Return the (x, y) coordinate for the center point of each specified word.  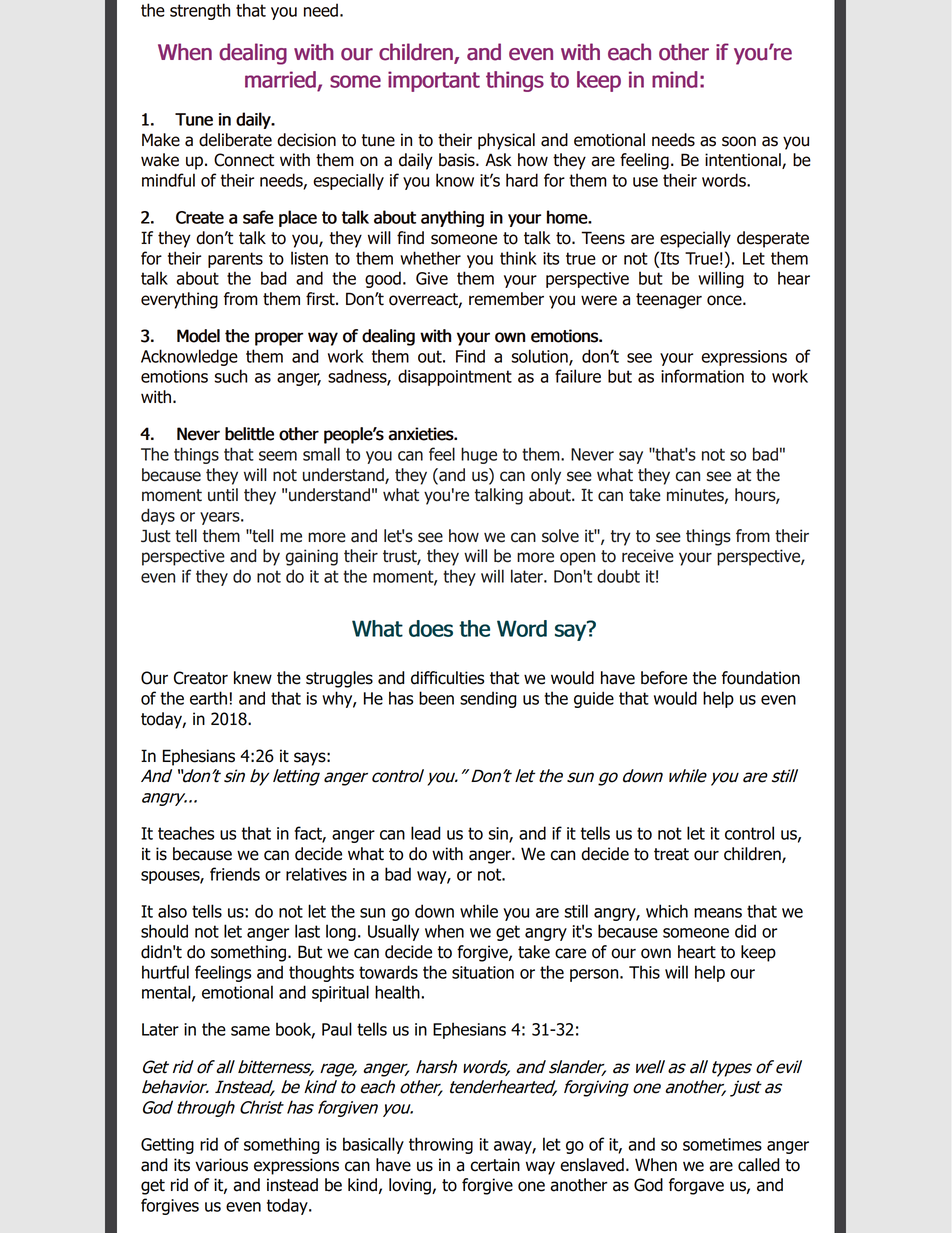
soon (739, 141)
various (221, 1165)
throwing (441, 1145)
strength (200, 11)
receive (648, 556)
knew (253, 678)
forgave (696, 1186)
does (431, 628)
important (434, 81)
